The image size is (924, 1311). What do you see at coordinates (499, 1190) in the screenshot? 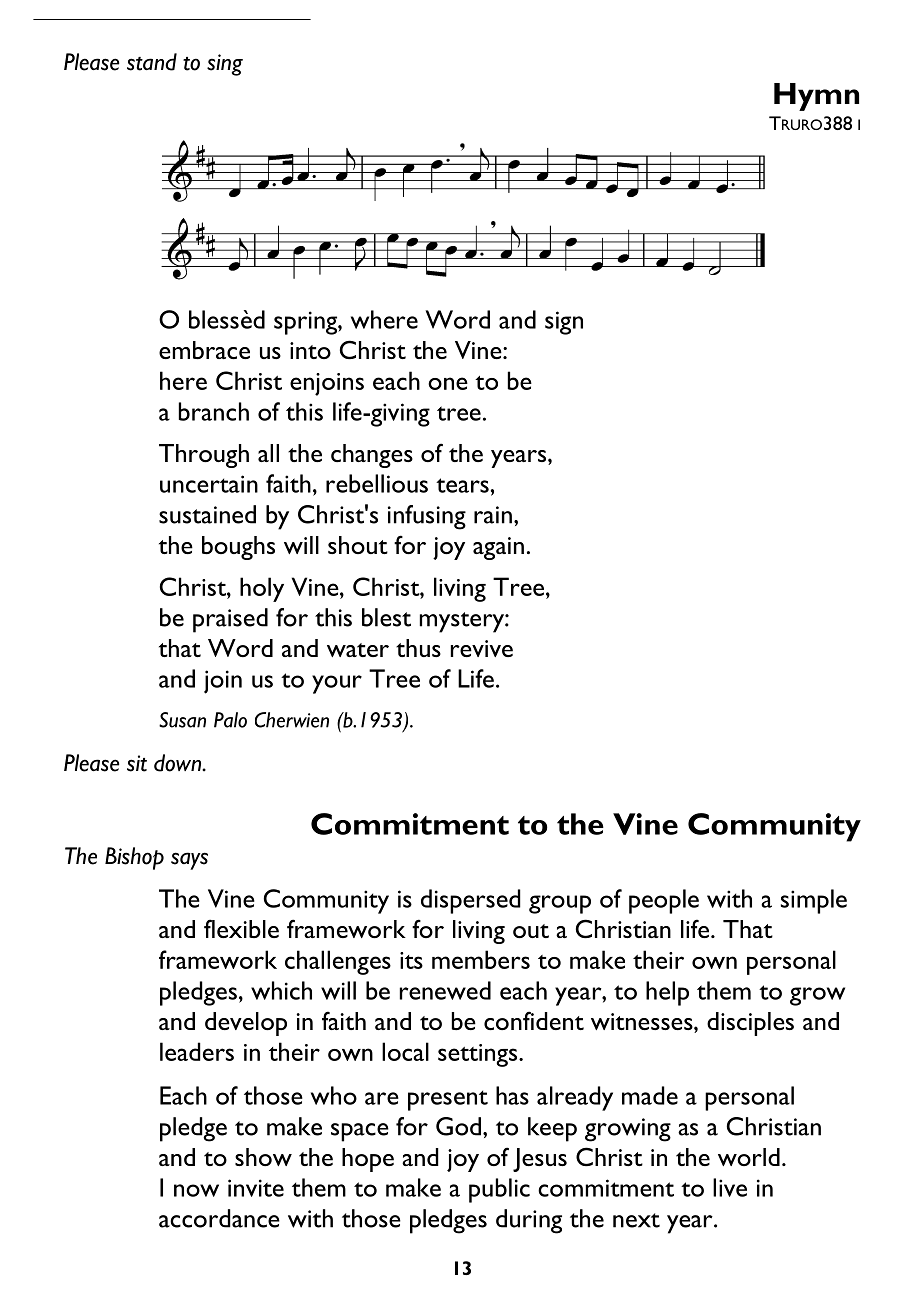
I see `public` at bounding box center [499, 1190].
